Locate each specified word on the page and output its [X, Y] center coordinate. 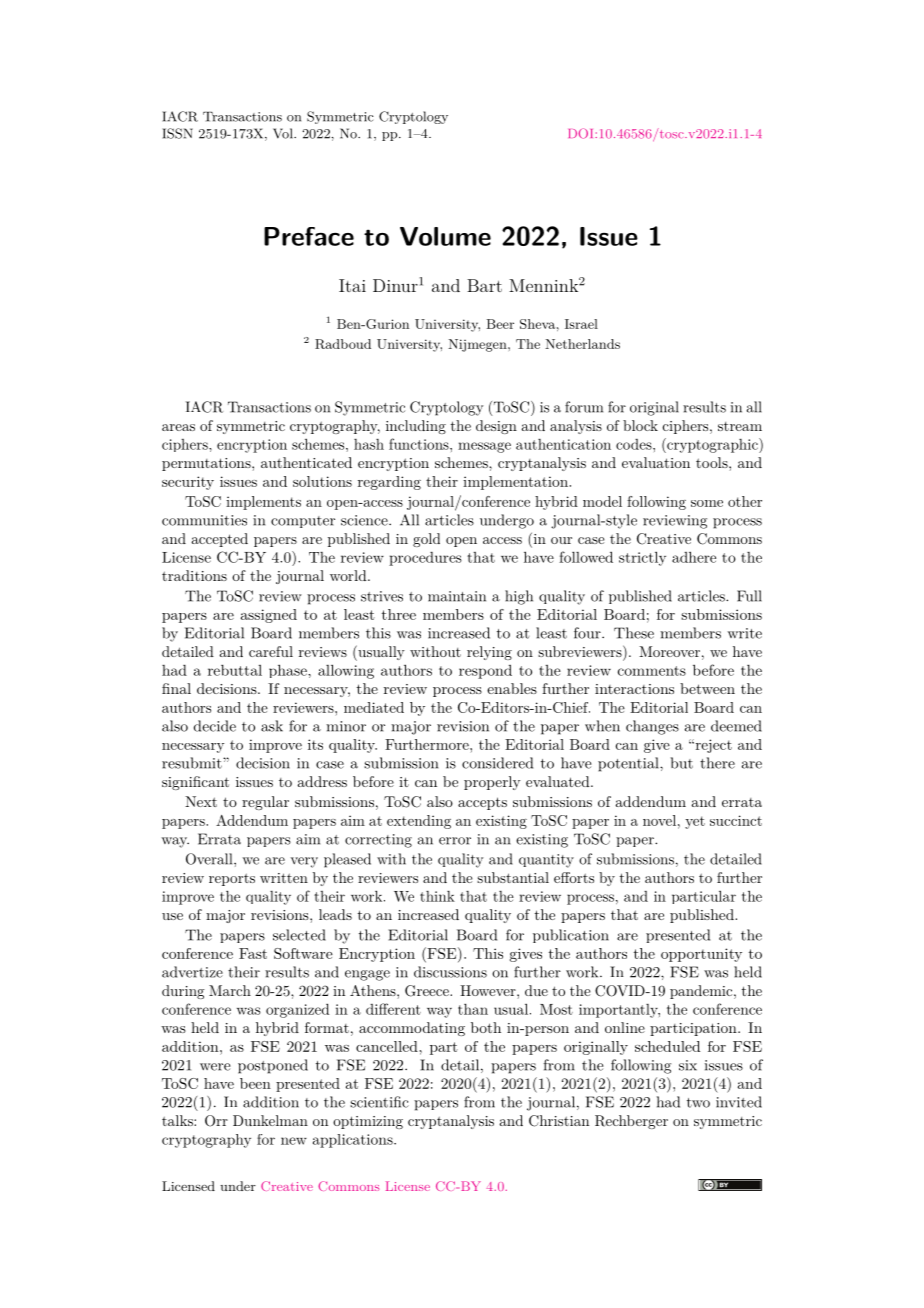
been [255, 1083]
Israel [581, 324]
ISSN [177, 133]
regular [265, 803]
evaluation [656, 462]
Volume [445, 236]
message [484, 447]
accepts [482, 803]
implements [263, 503]
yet [695, 822]
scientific [379, 1102]
